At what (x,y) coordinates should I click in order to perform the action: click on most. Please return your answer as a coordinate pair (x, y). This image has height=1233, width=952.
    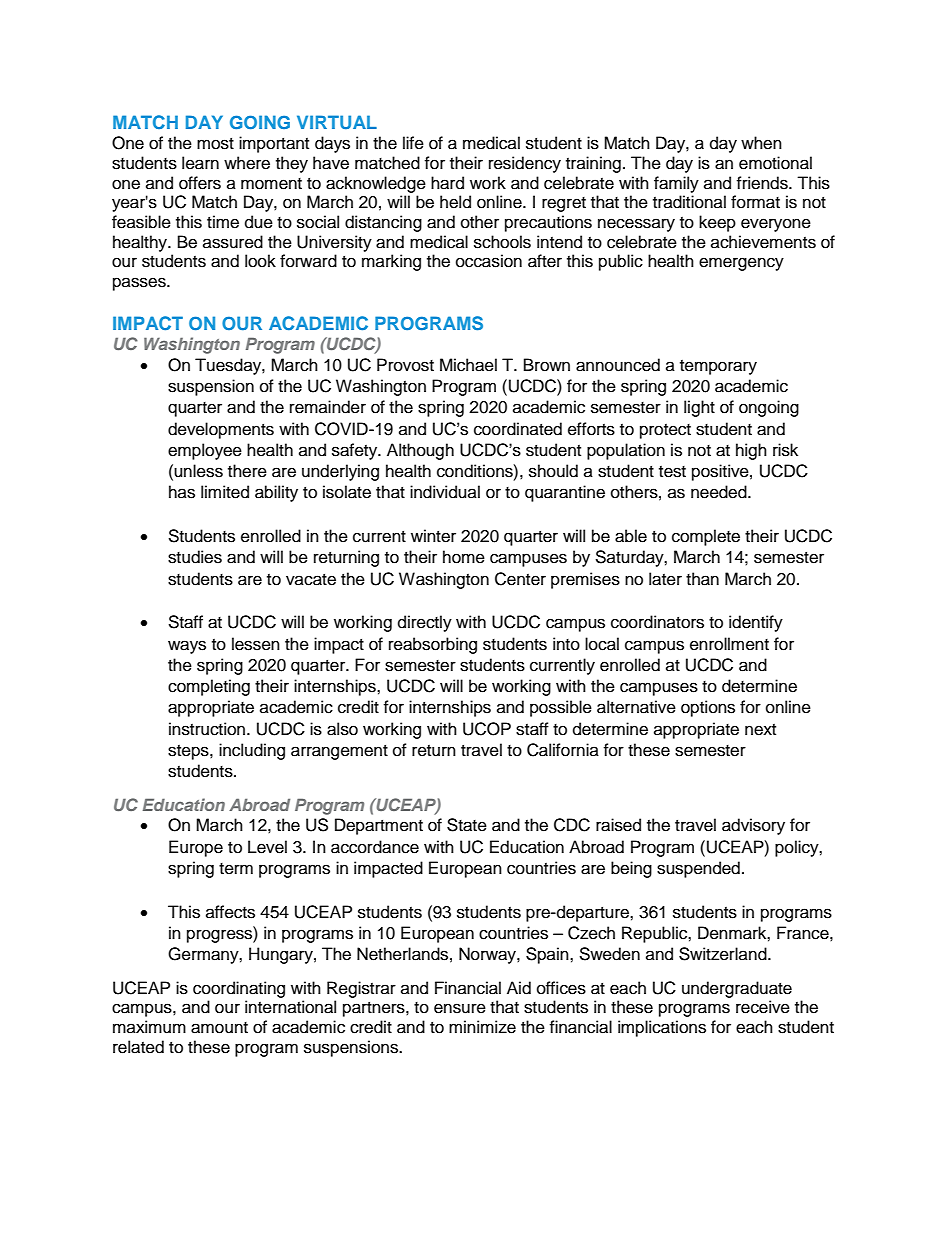
    Looking at the image, I should click on (215, 144).
